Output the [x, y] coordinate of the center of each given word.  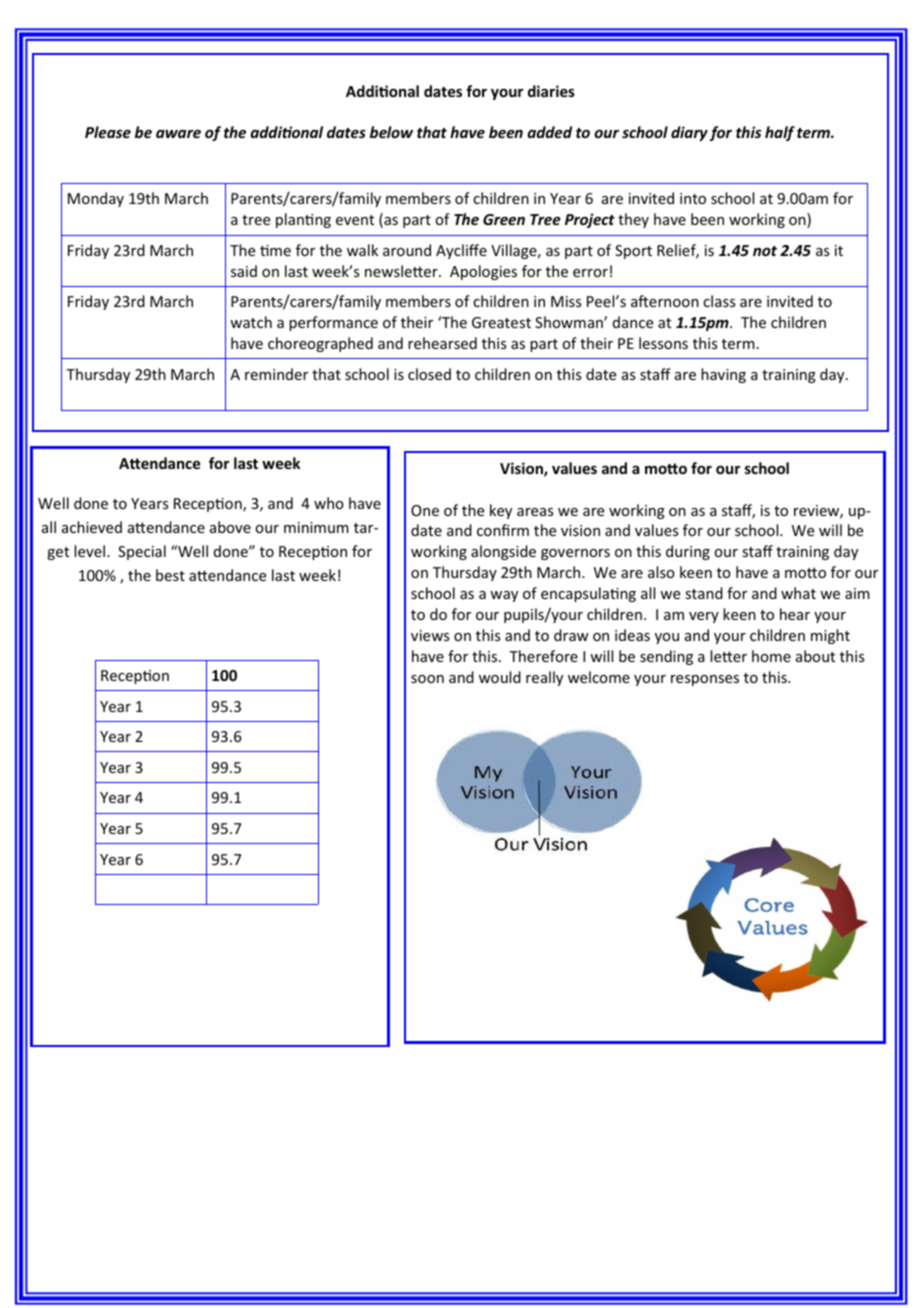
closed [429, 374]
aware [178, 133]
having [723, 375]
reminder [276, 374]
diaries [551, 91]
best [170, 575]
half [780, 133]
